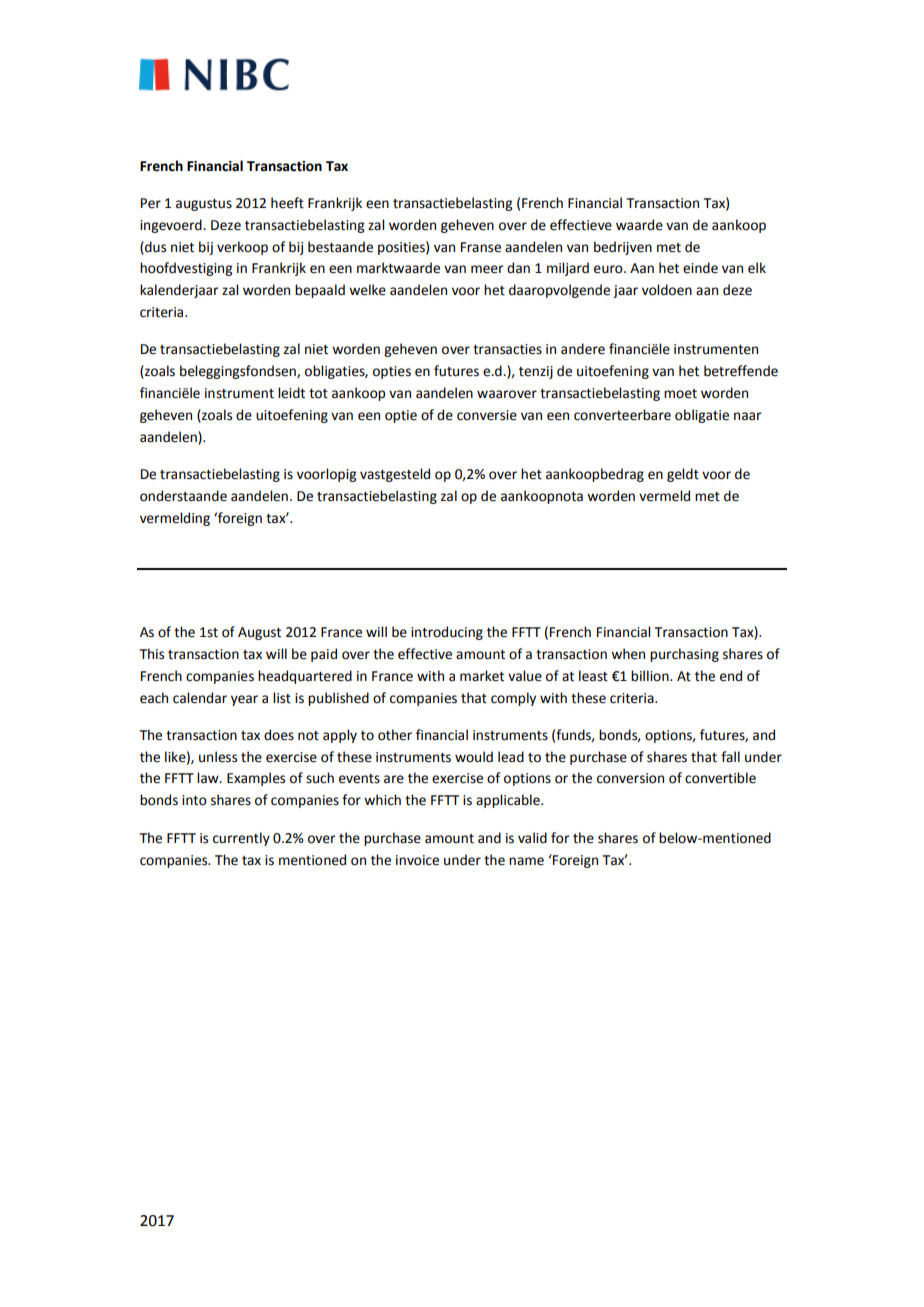  What do you see at coordinates (241, 839) in the page?
I see `currently` at bounding box center [241, 839].
